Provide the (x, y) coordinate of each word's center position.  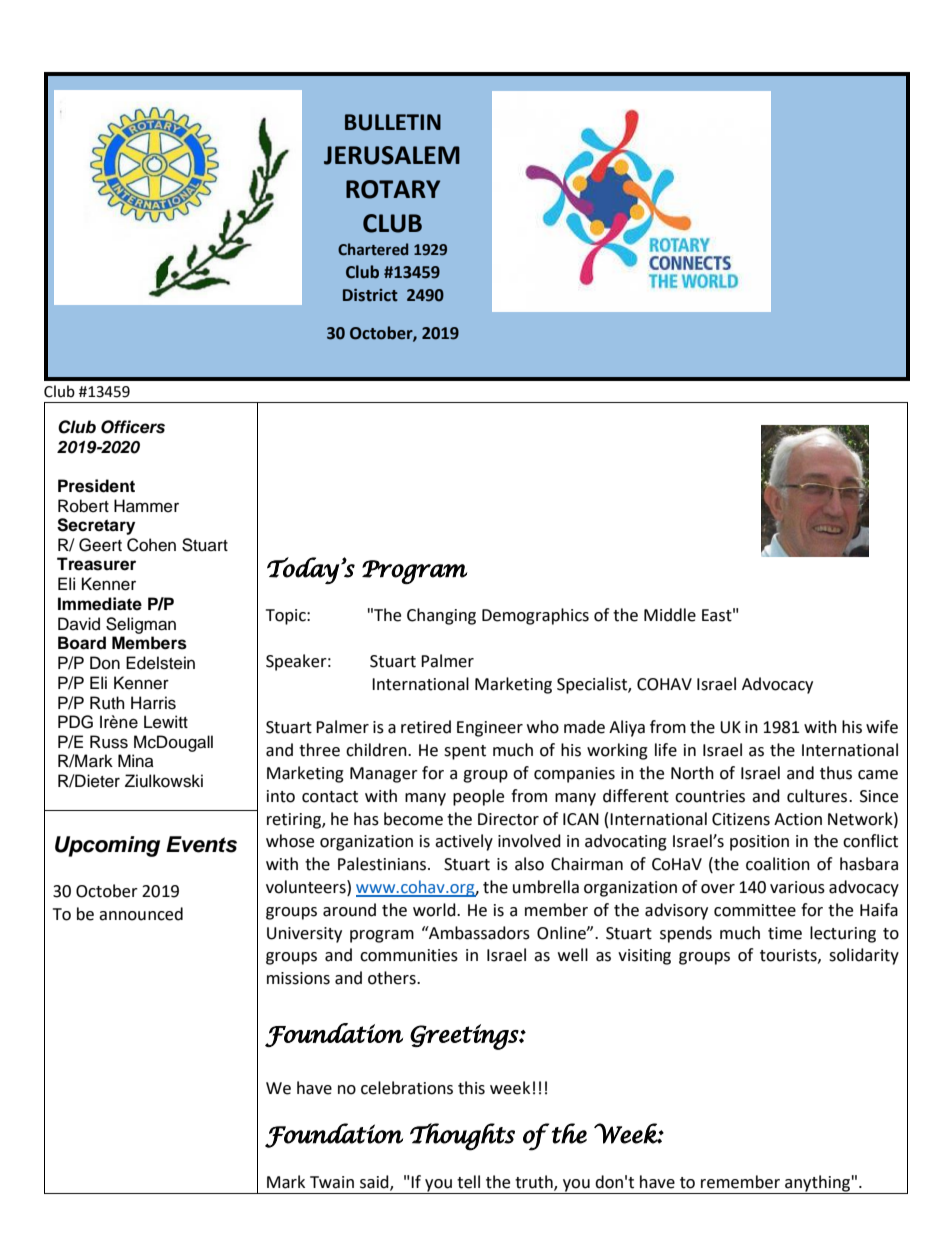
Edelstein (160, 663)
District (370, 295)
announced (141, 914)
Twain (332, 1182)
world (435, 910)
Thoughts (462, 1137)
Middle (670, 615)
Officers (133, 427)
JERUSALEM (392, 155)
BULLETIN (393, 122)
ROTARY (393, 189)
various (797, 887)
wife (882, 727)
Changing (441, 616)
